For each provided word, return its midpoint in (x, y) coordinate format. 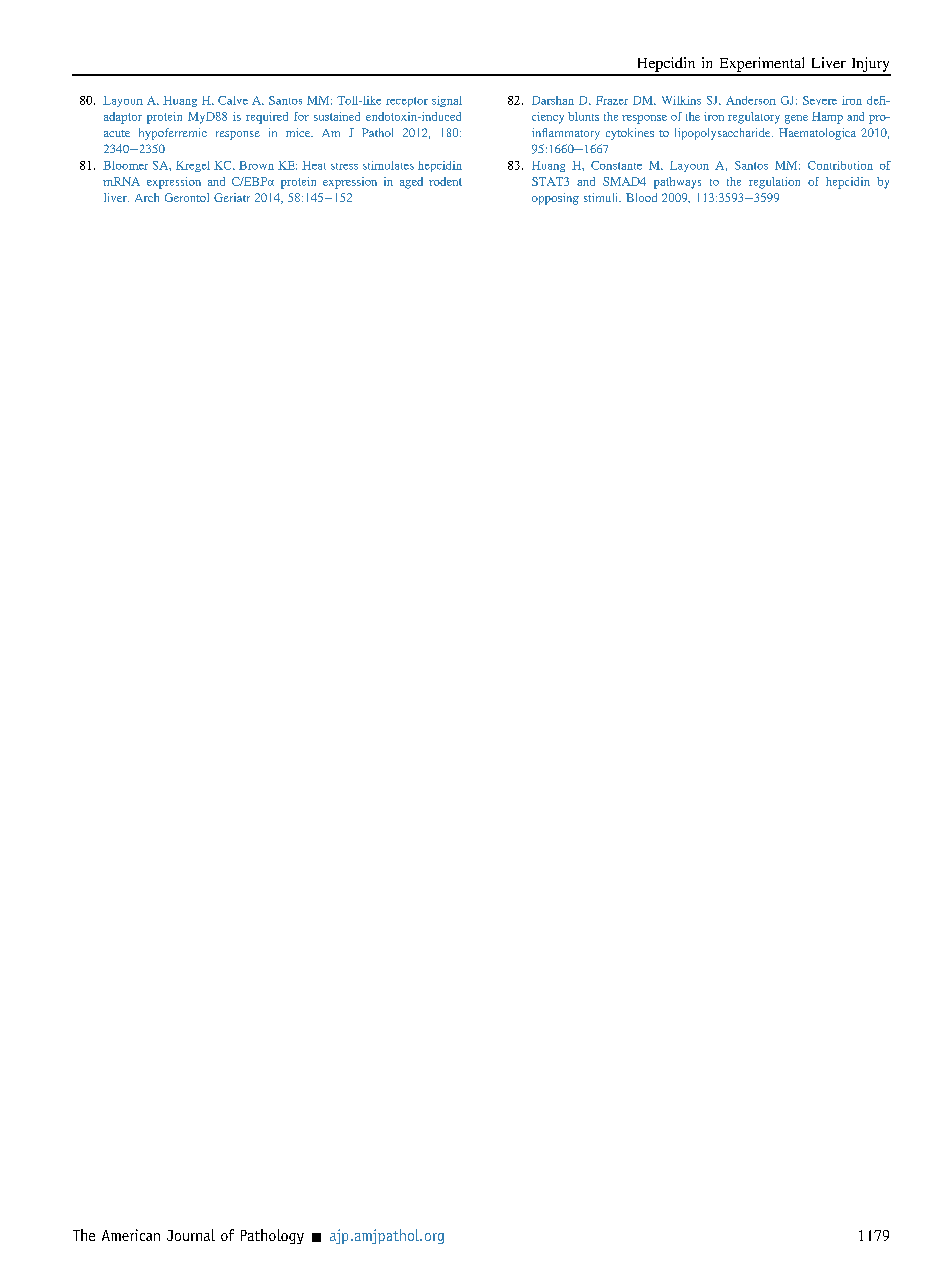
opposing (555, 199)
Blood (641, 197)
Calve (233, 100)
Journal (191, 1235)
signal (447, 101)
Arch (147, 197)
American (131, 1235)
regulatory (754, 118)
